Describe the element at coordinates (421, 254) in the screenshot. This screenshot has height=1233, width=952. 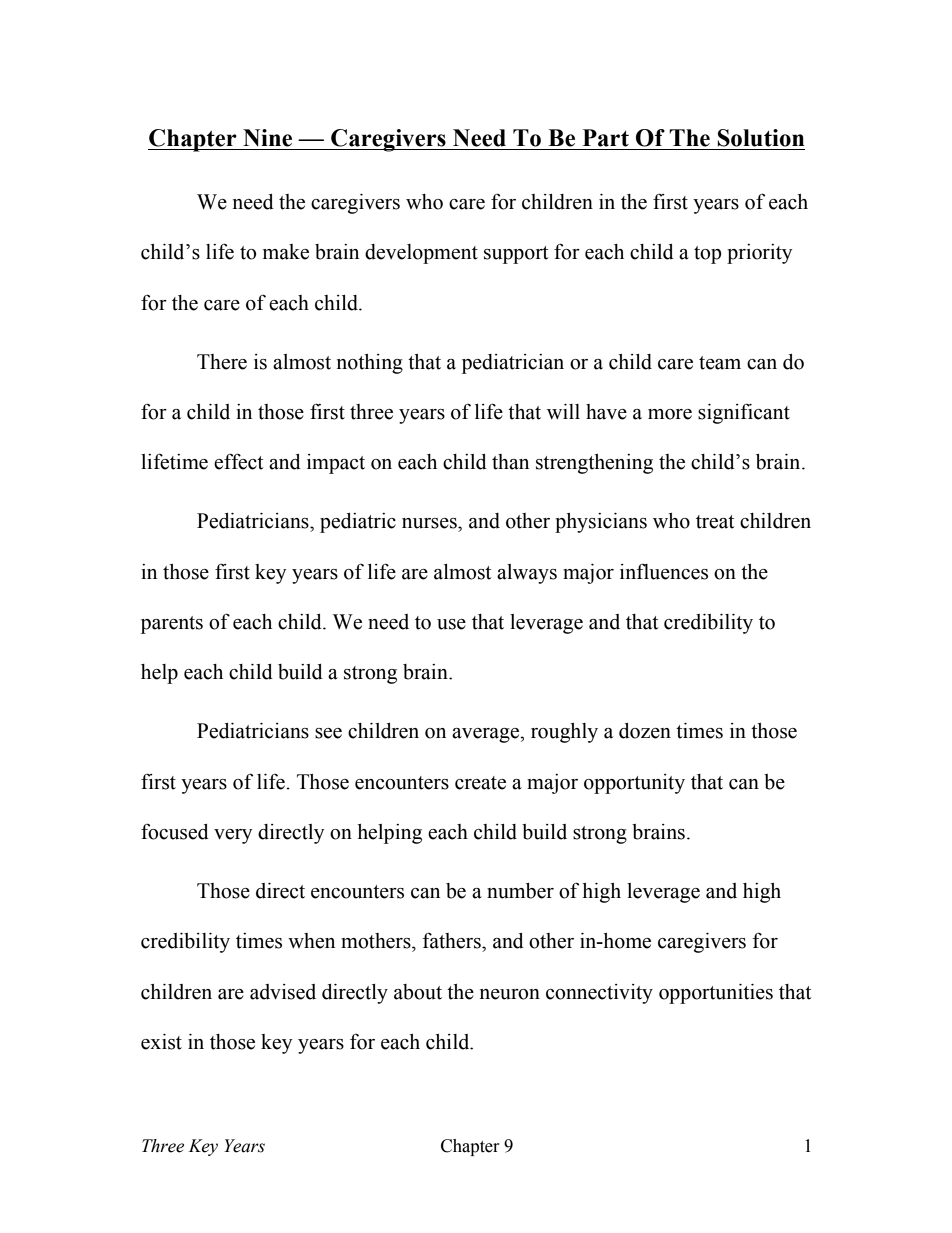
I see `development` at that location.
